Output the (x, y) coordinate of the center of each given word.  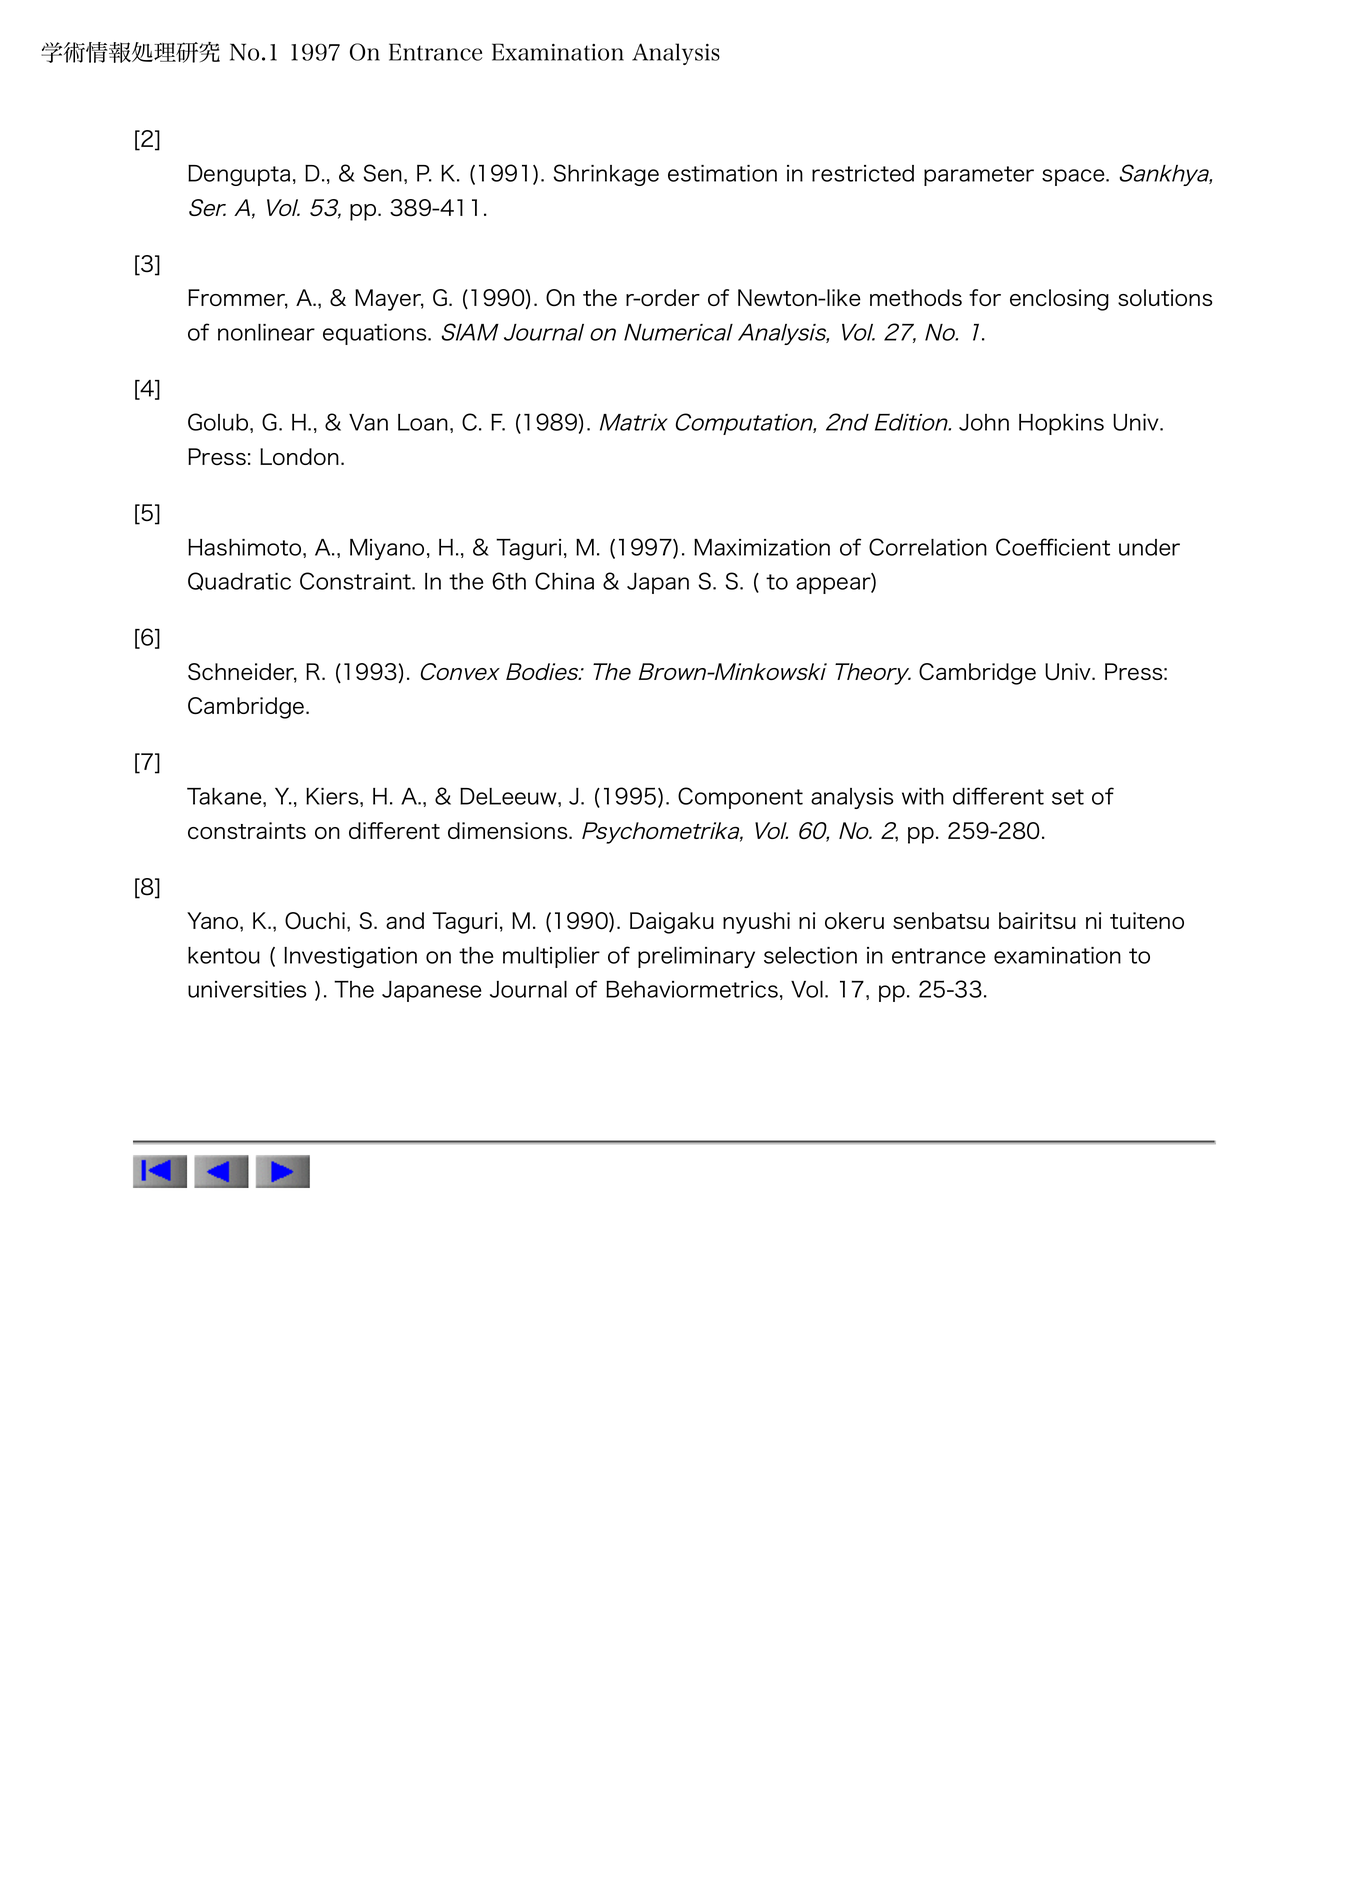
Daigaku (672, 923)
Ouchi (315, 920)
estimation (722, 173)
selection (810, 955)
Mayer (389, 300)
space (1074, 177)
